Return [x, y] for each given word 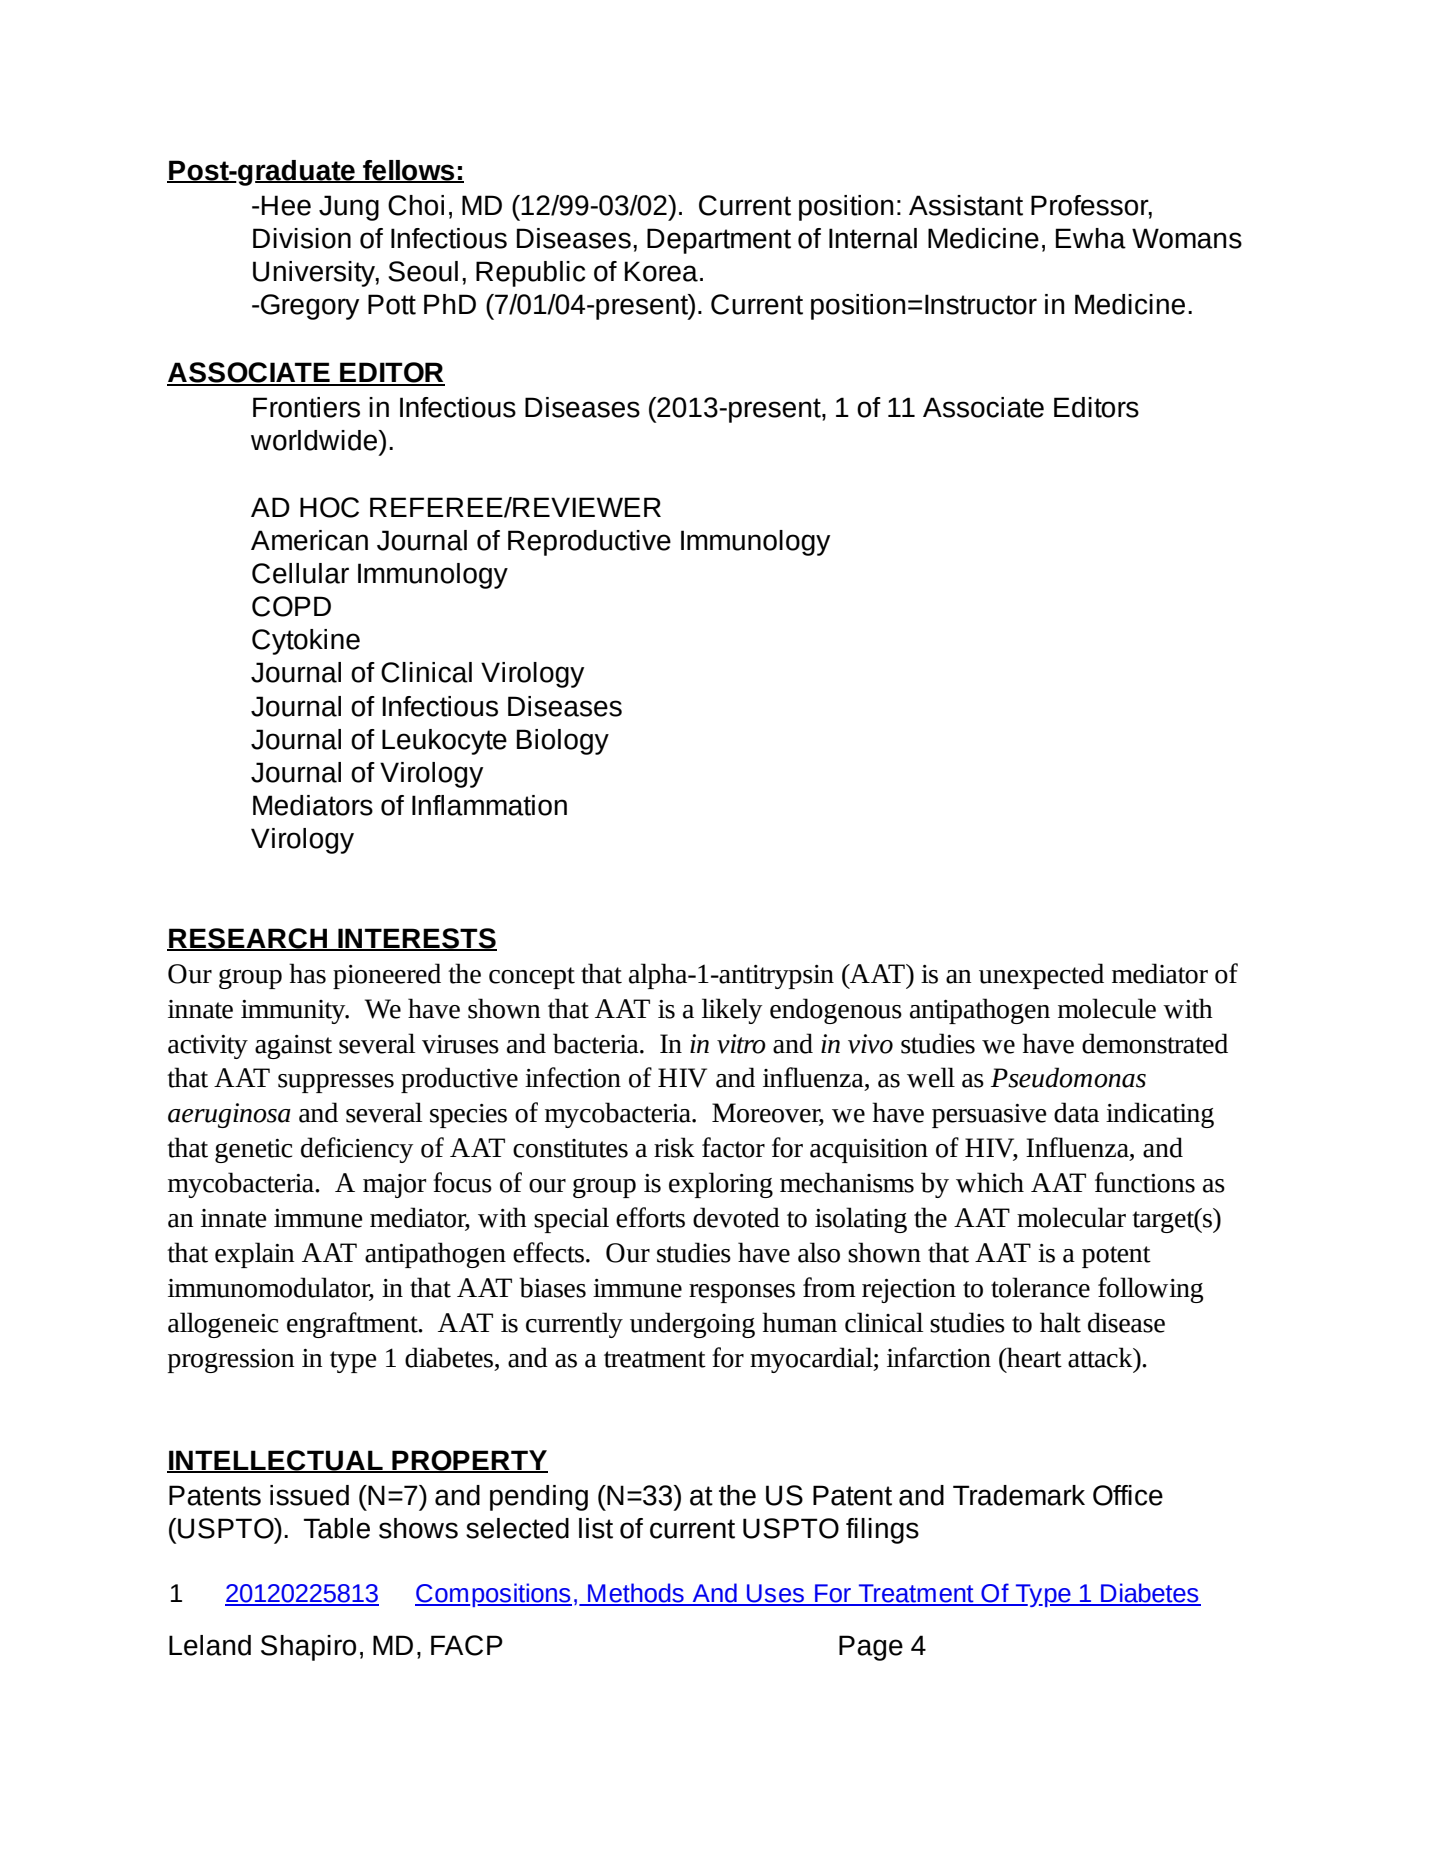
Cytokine [306, 642]
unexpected [1041, 976]
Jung [349, 208]
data [1076, 1112]
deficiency [357, 1150]
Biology [563, 742]
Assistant [966, 205]
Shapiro [308, 1648]
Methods [636, 1594]
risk [674, 1147]
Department [719, 241]
